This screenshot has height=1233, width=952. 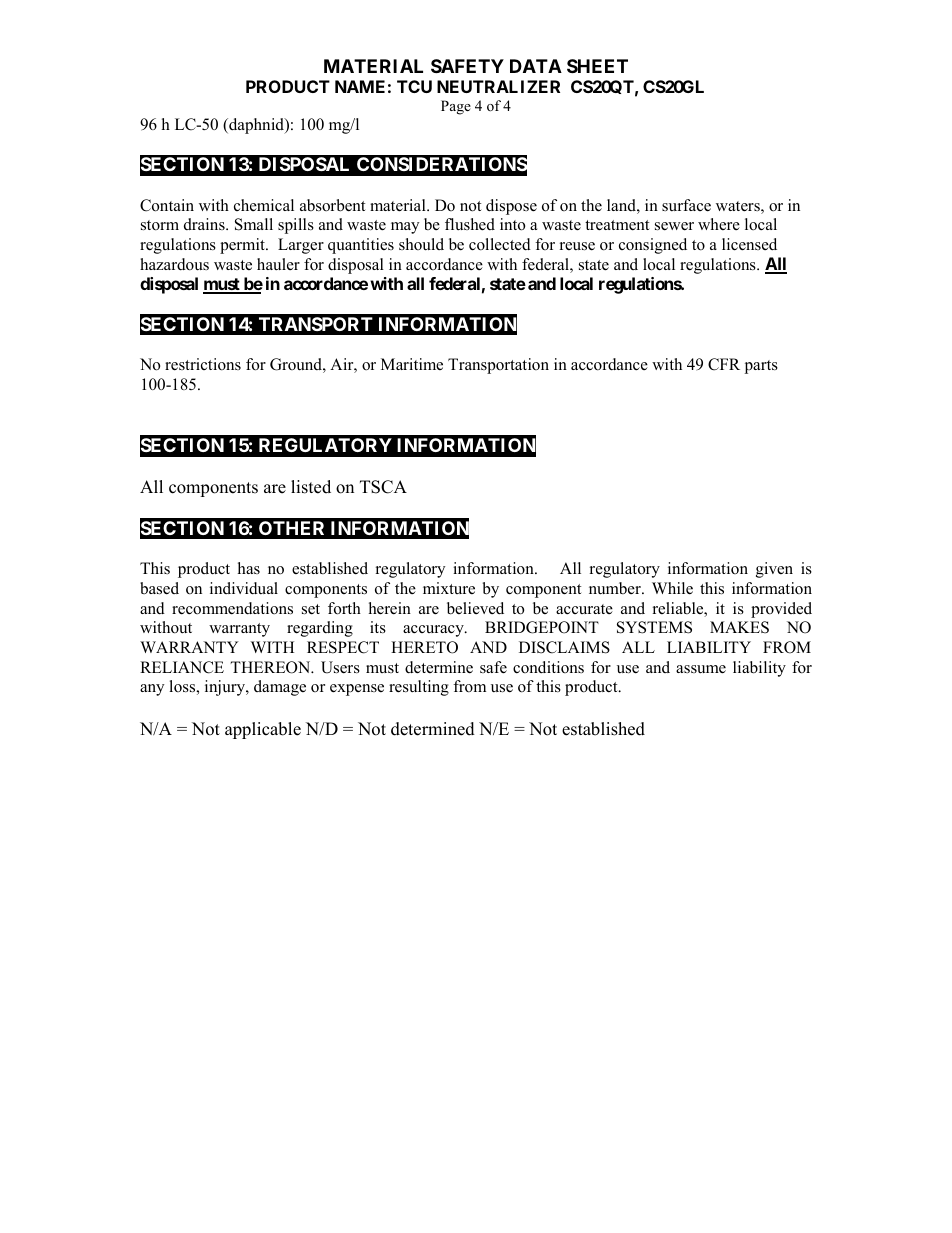 I want to click on CFR, so click(x=724, y=364).
